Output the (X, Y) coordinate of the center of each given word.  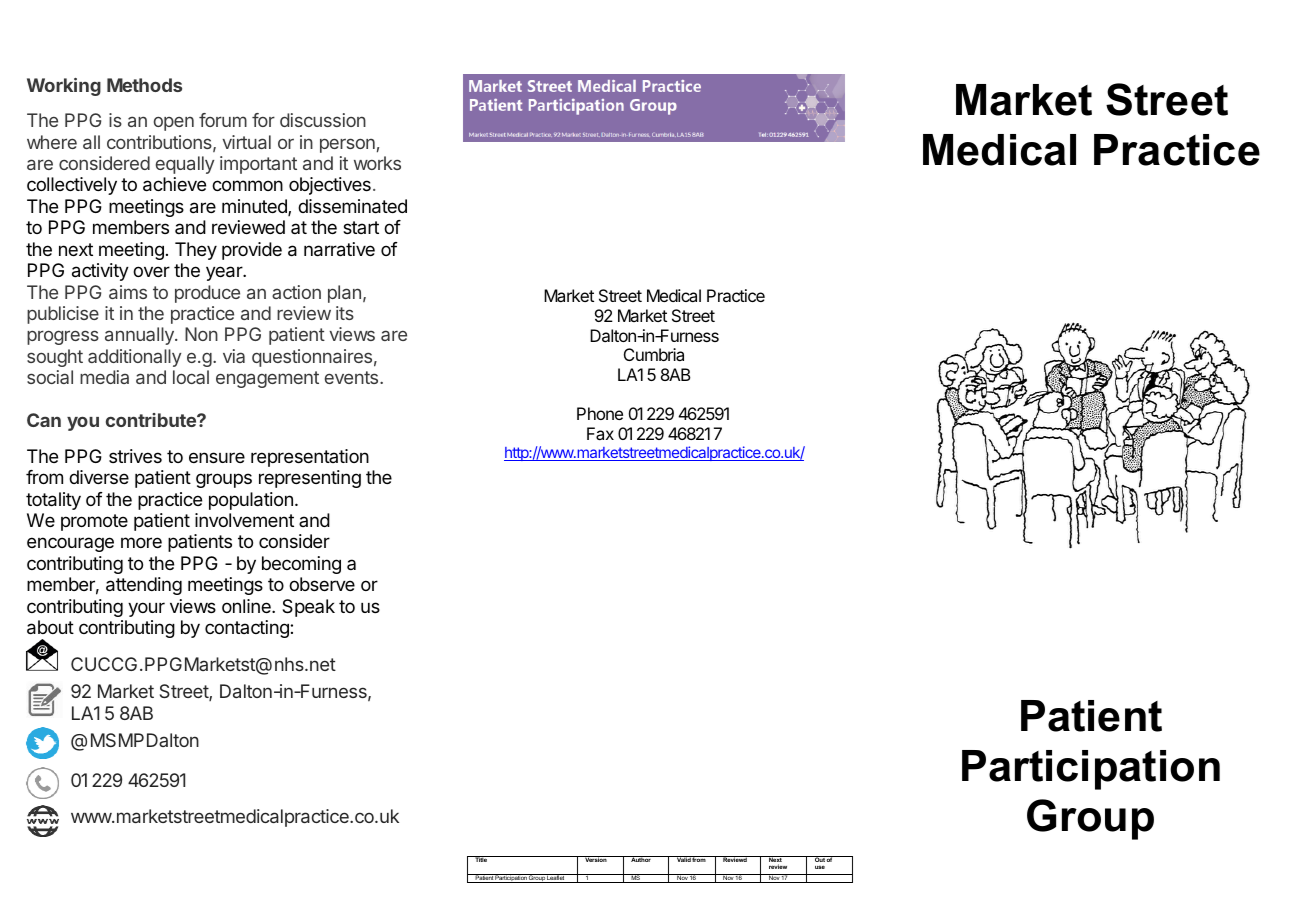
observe (322, 584)
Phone (600, 413)
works (377, 163)
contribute (152, 420)
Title (481, 859)
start (361, 227)
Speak (308, 608)
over (151, 271)
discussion (323, 120)
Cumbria (654, 354)
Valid (683, 859)
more (141, 542)
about (50, 627)
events (353, 377)
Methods (144, 85)
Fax (600, 433)
